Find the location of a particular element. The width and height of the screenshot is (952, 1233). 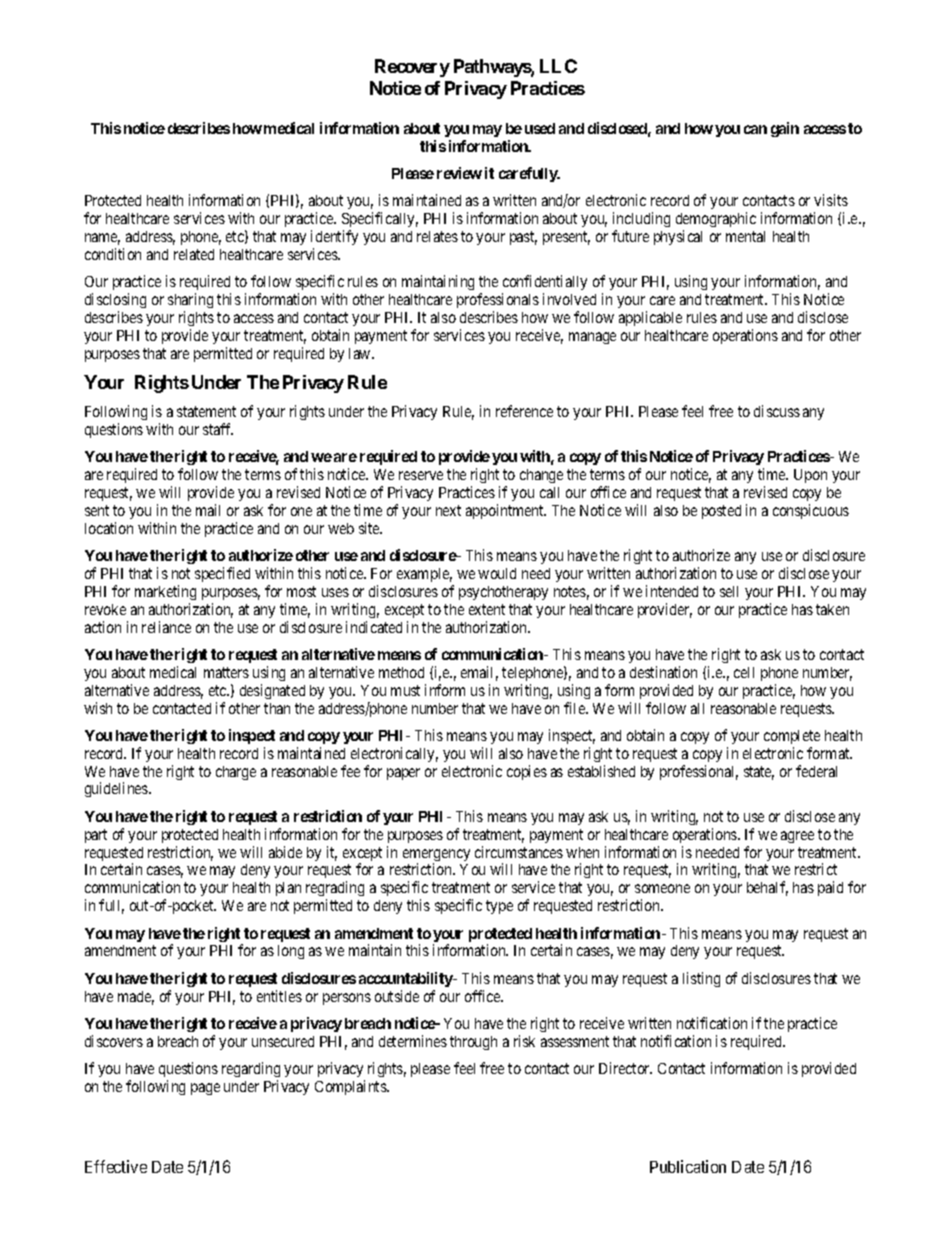

staff is located at coordinates (218, 429).
